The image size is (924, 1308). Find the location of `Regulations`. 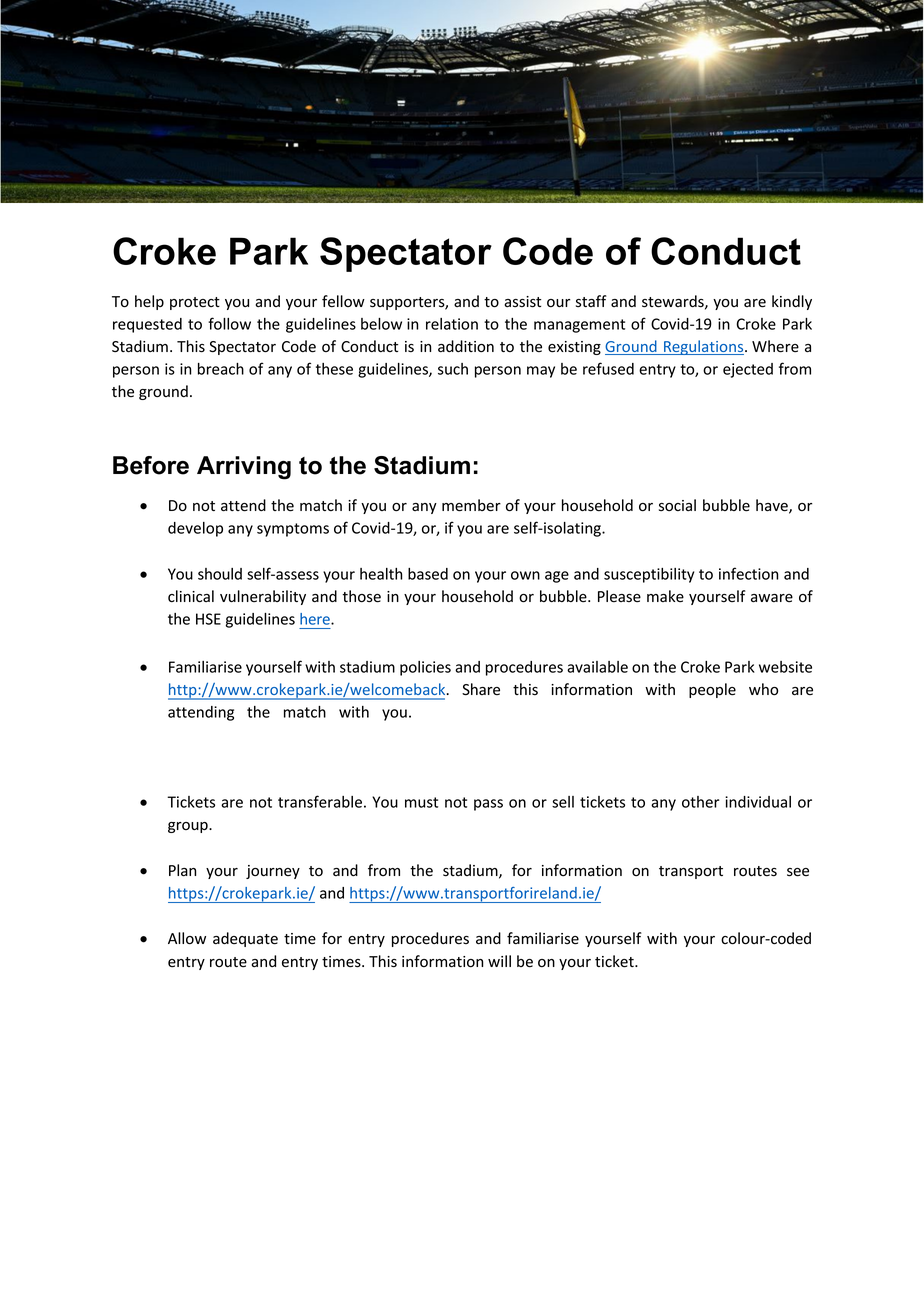

Regulations is located at coordinates (704, 347).
